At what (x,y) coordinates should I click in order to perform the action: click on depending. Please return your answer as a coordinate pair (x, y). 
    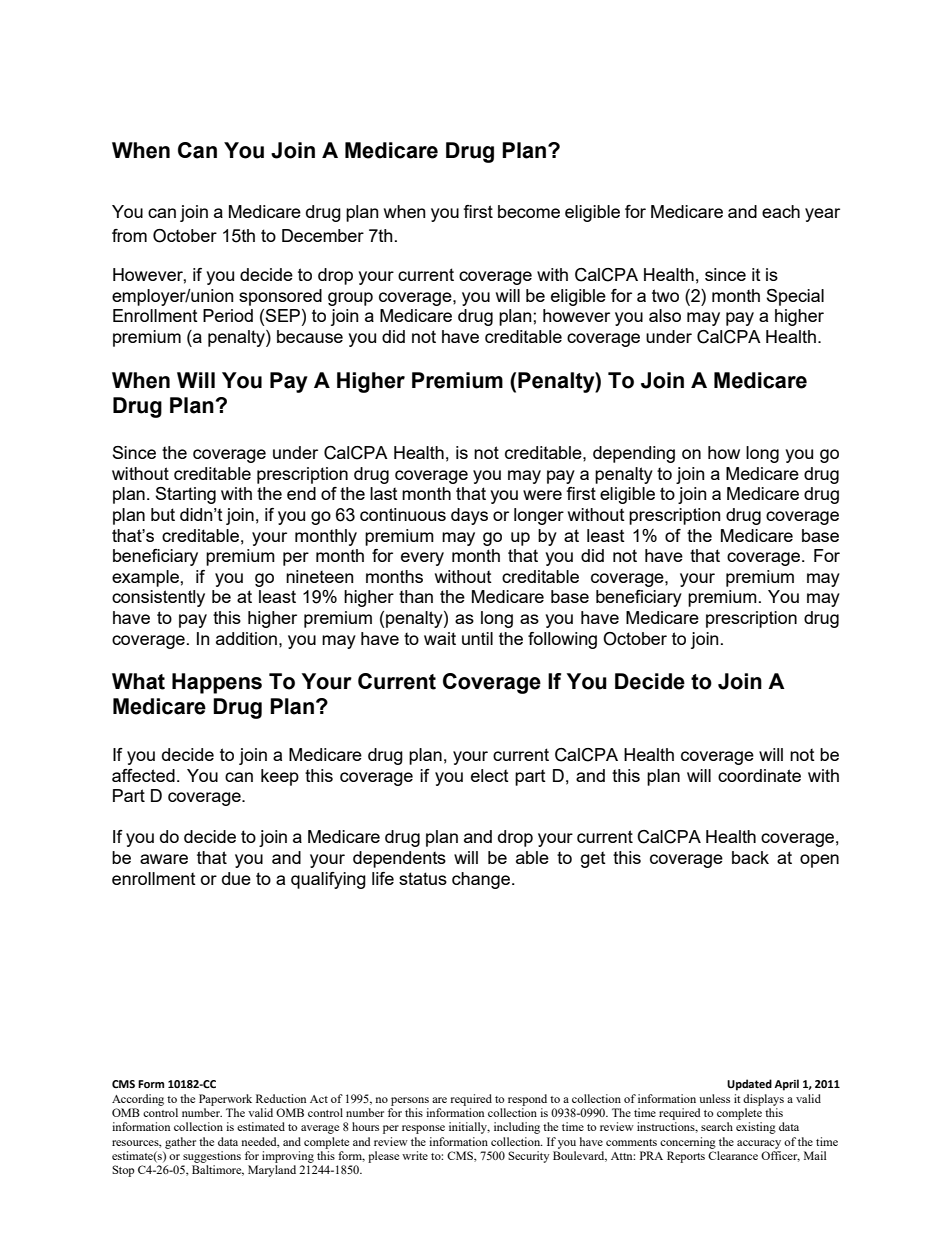
    Looking at the image, I should click on (634, 454).
